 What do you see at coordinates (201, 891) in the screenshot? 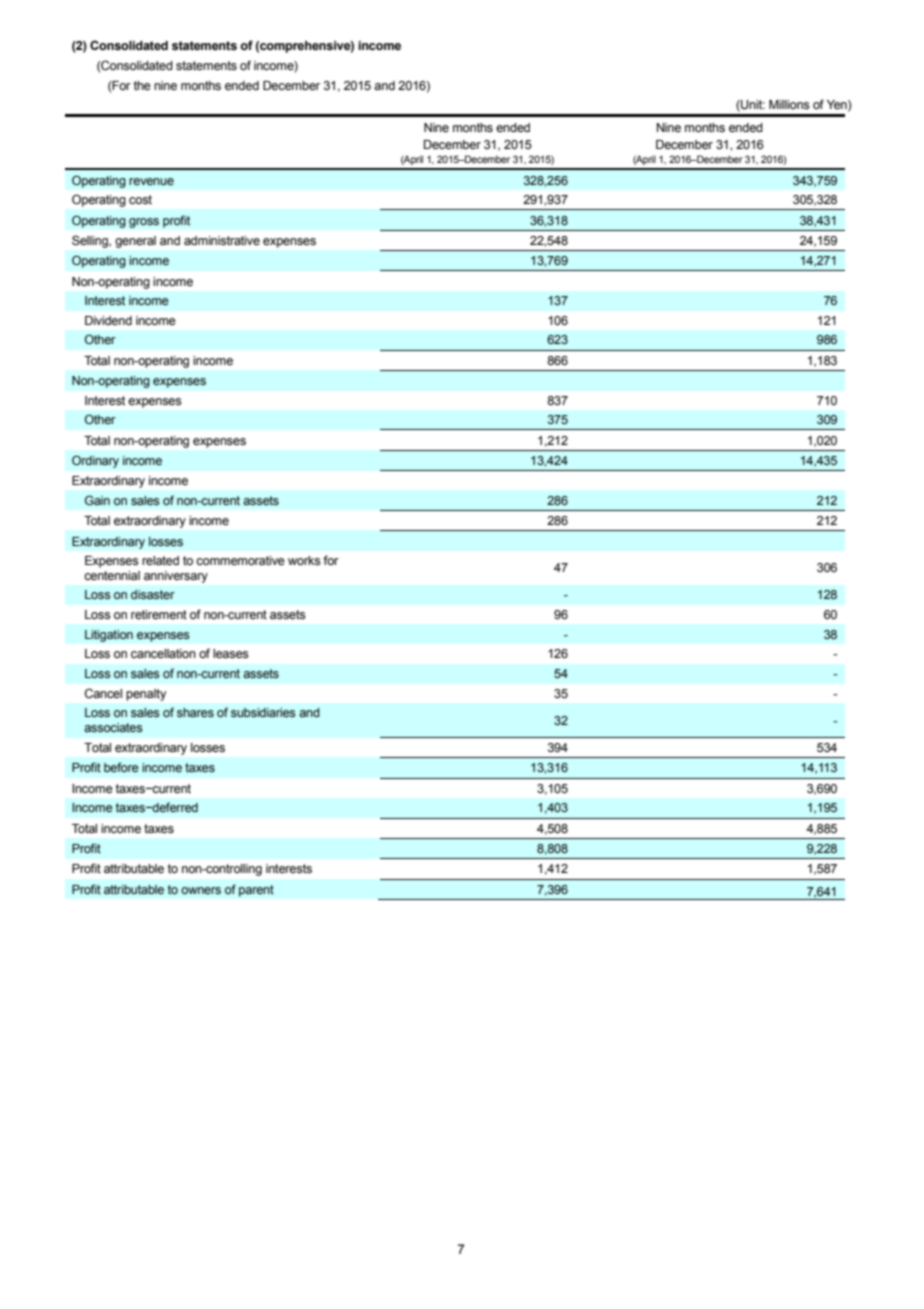
I see `owners` at bounding box center [201, 891].
